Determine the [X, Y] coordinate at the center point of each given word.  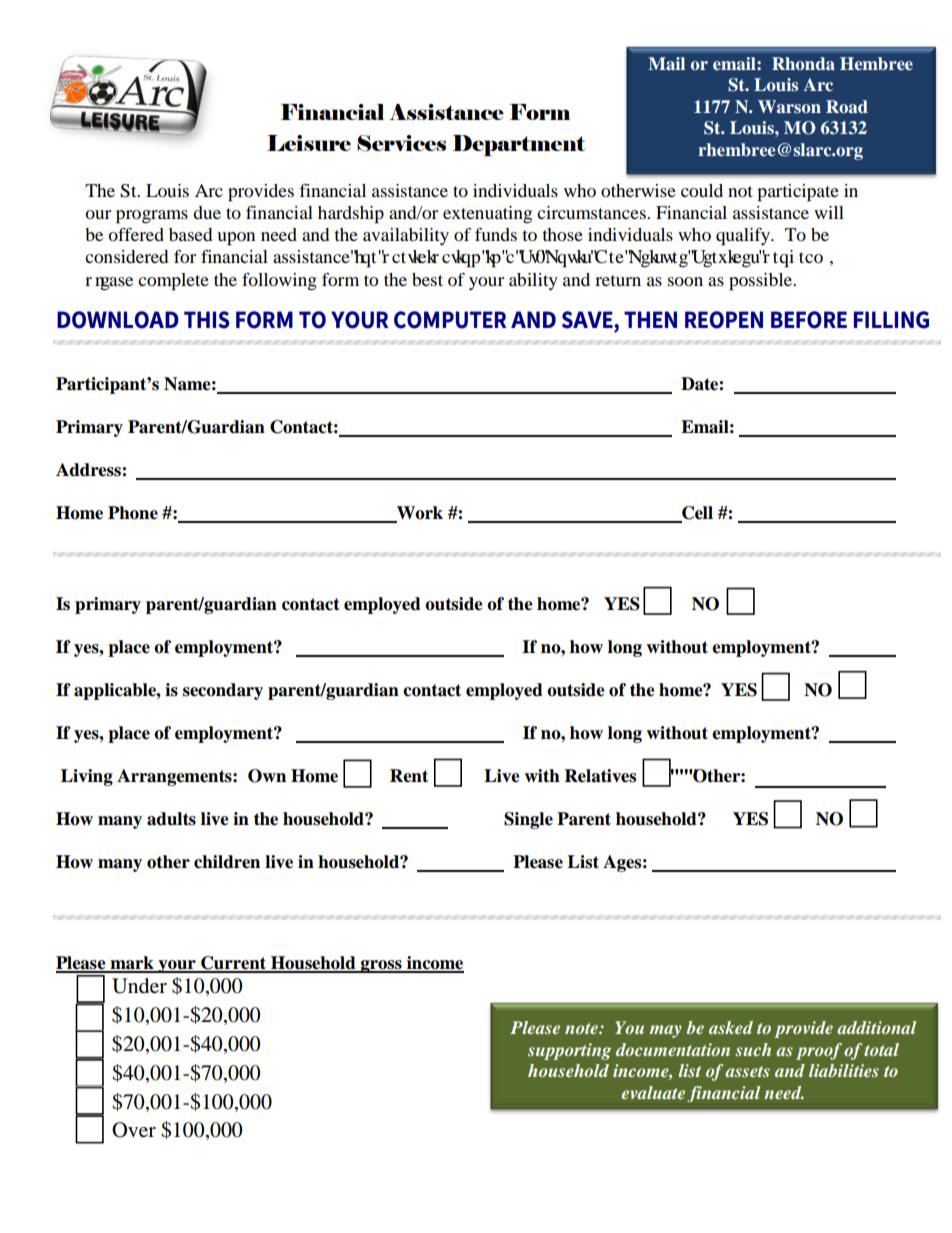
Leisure [309, 143]
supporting [570, 1051]
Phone [133, 513]
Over [134, 1130]
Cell [696, 514]
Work [419, 514]
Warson [789, 106]
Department [519, 145]
